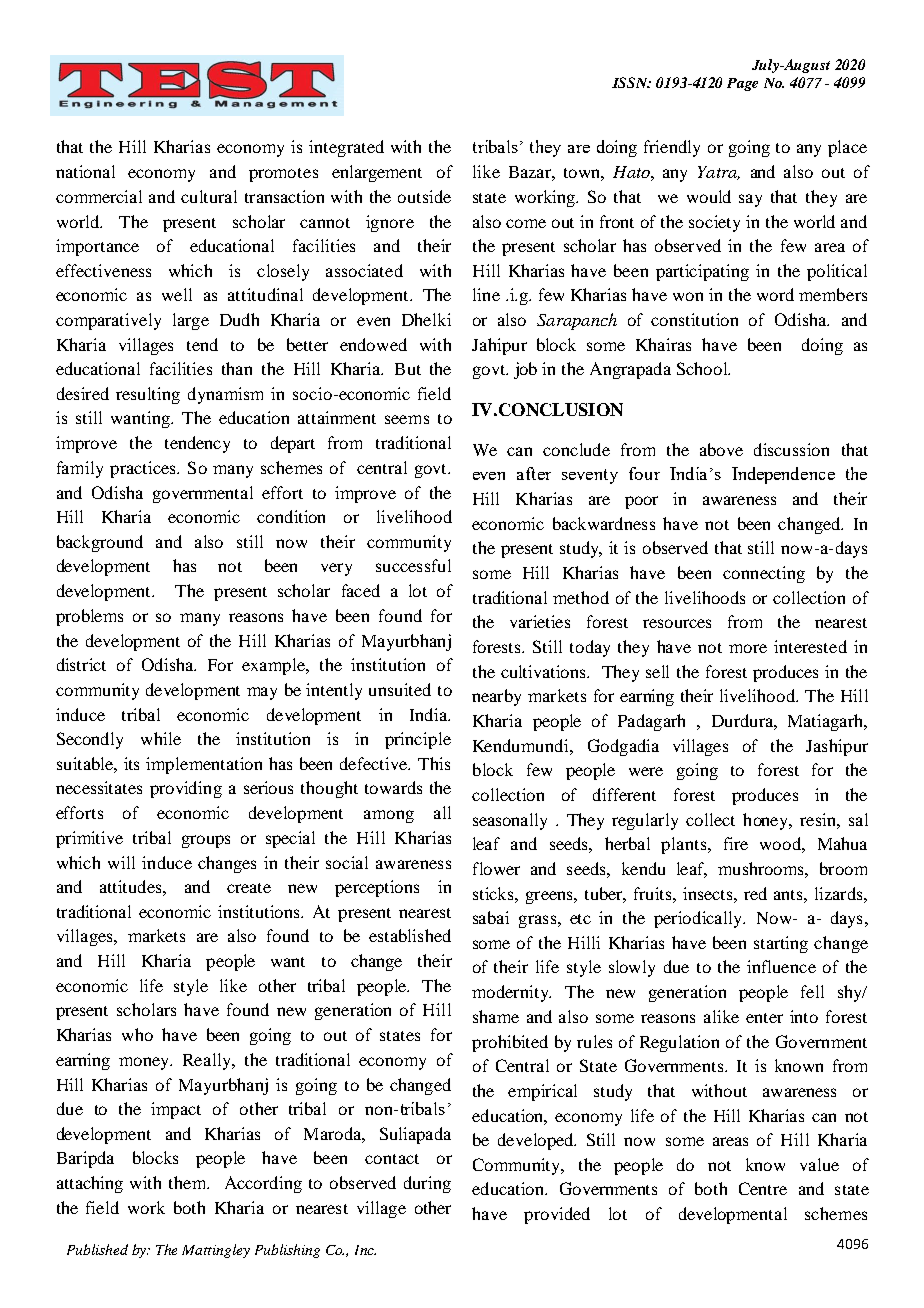  Describe the element at coordinates (424, 196) in the page. I see `outside` at that location.
